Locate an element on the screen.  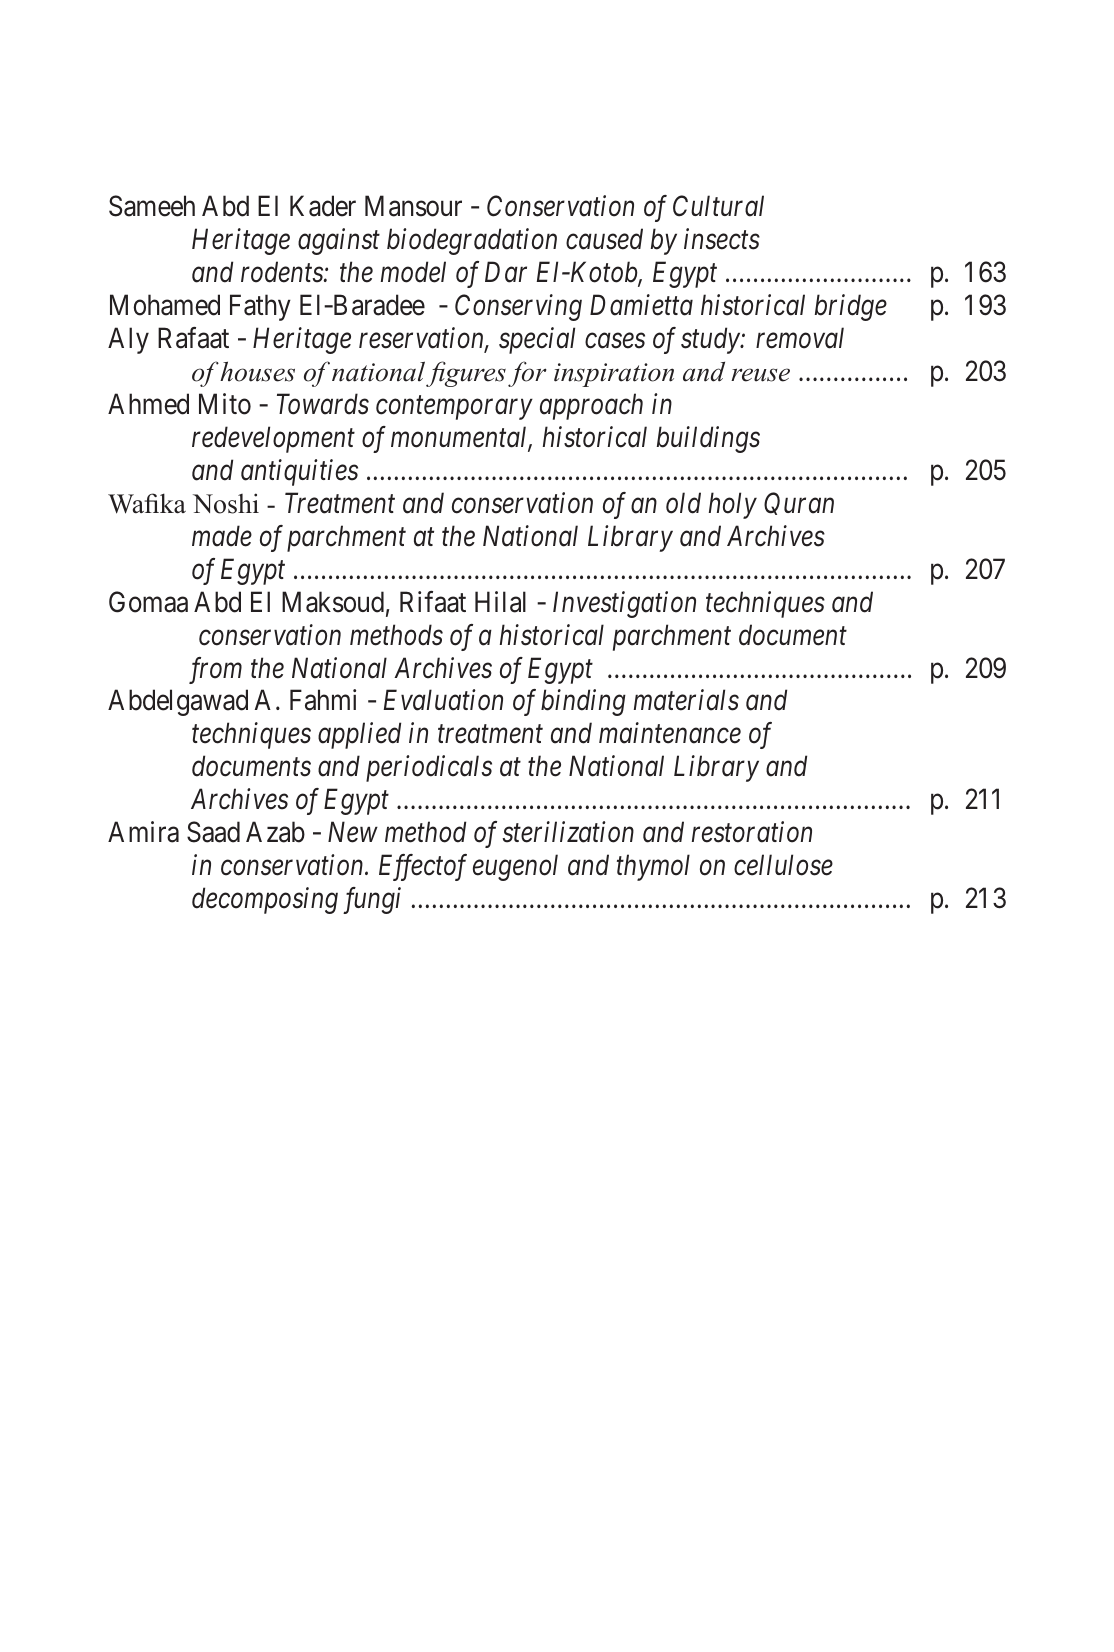
figures is located at coordinates (466, 374).
